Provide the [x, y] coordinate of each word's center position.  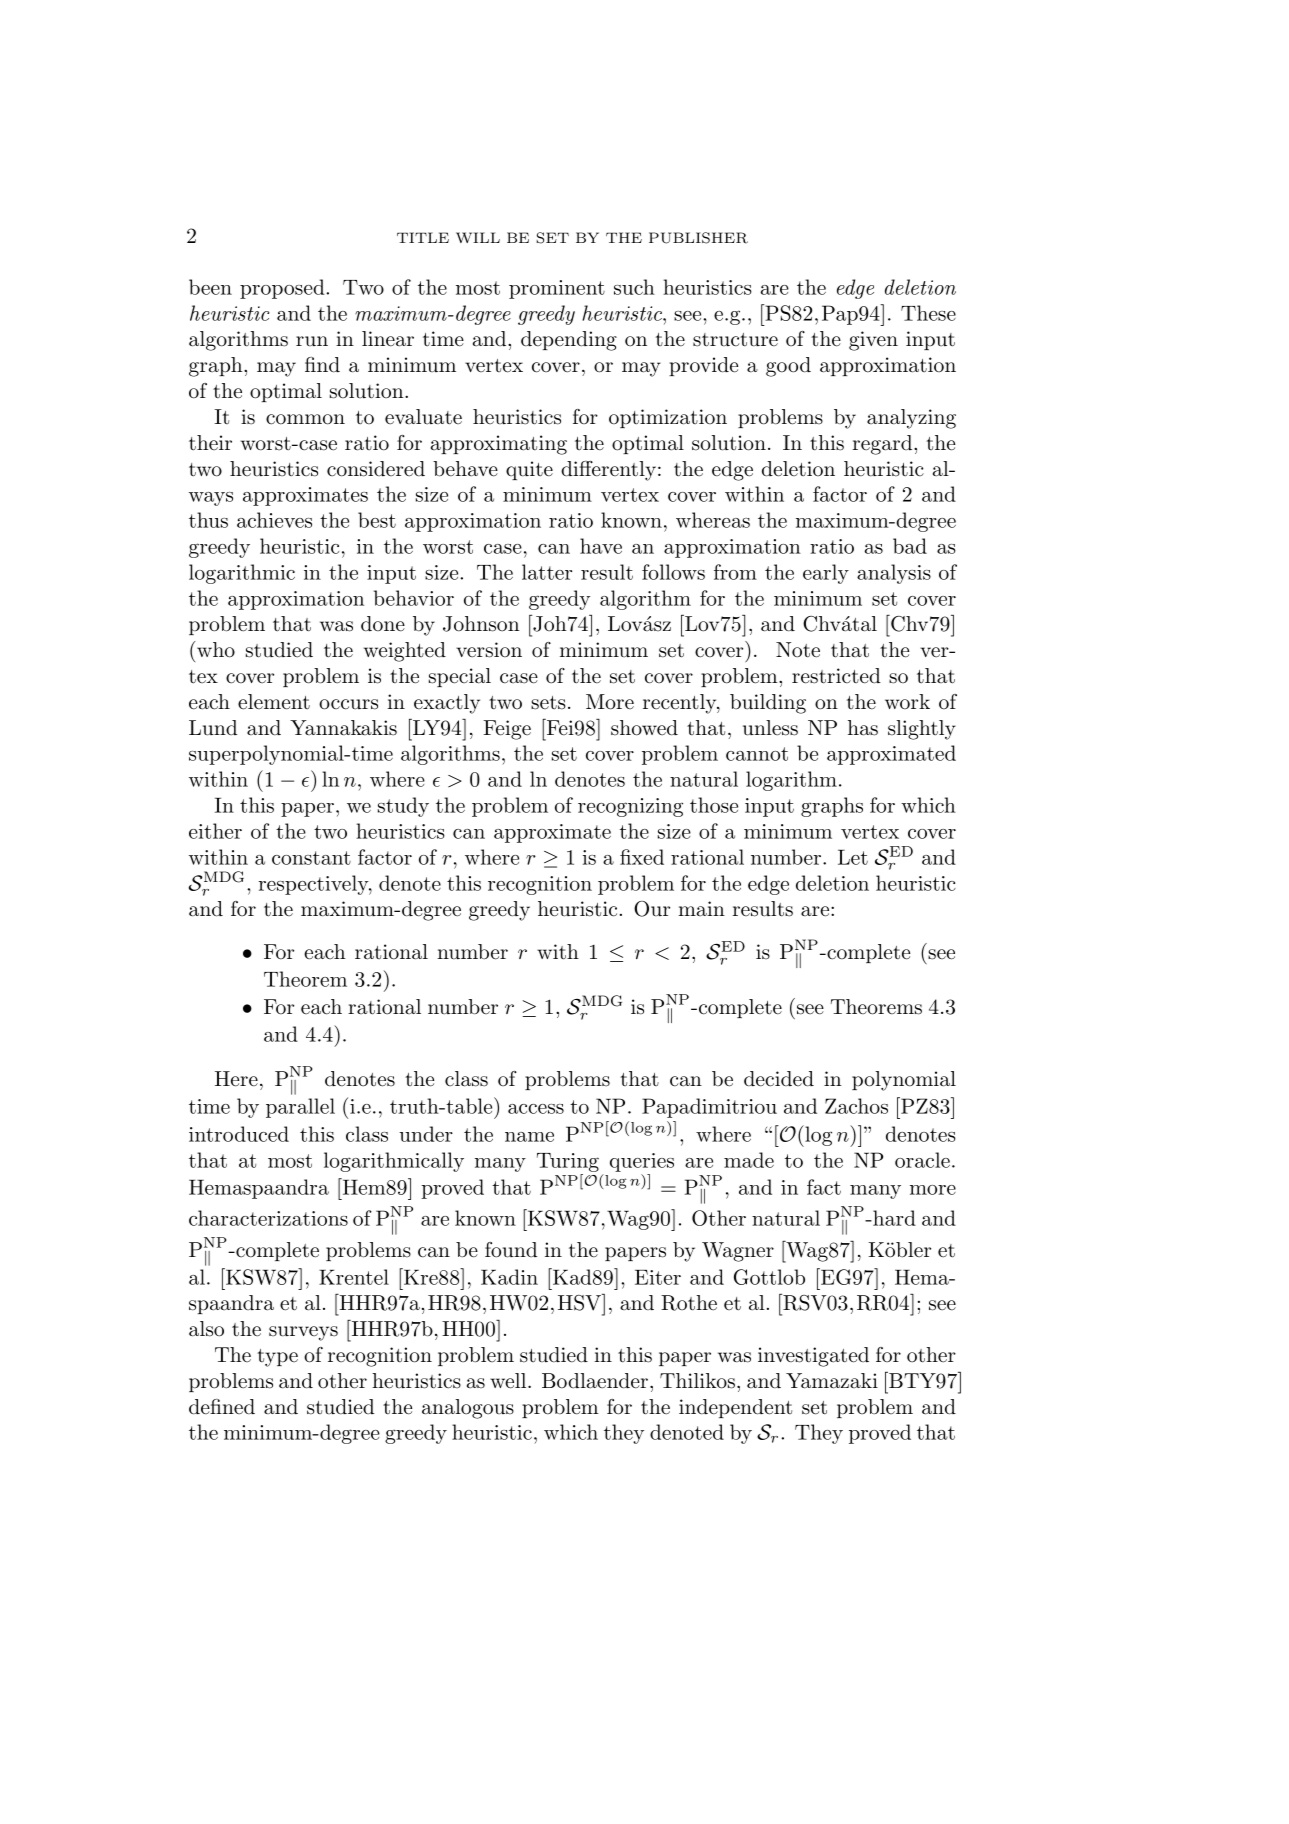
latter [547, 572]
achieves [274, 520]
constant [311, 858]
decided [779, 1079]
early [826, 574]
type [277, 1358]
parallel [300, 1108]
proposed [283, 289]
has [863, 728]
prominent [557, 289]
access [536, 1109]
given [873, 341]
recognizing [630, 807]
